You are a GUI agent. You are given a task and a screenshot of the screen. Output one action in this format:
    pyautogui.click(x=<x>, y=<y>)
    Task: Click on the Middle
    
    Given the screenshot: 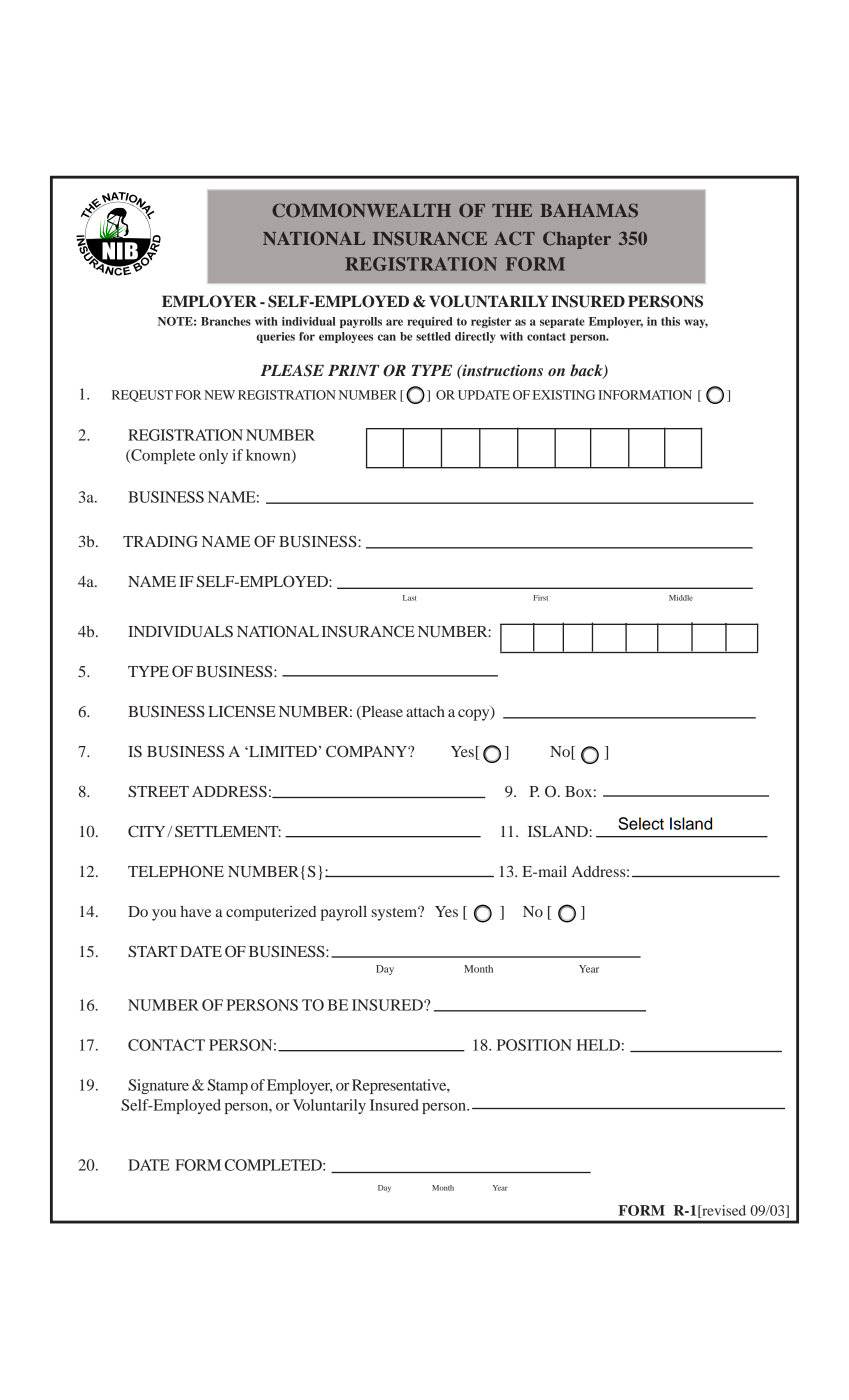 What is the action you would take?
    pyautogui.click(x=681, y=598)
